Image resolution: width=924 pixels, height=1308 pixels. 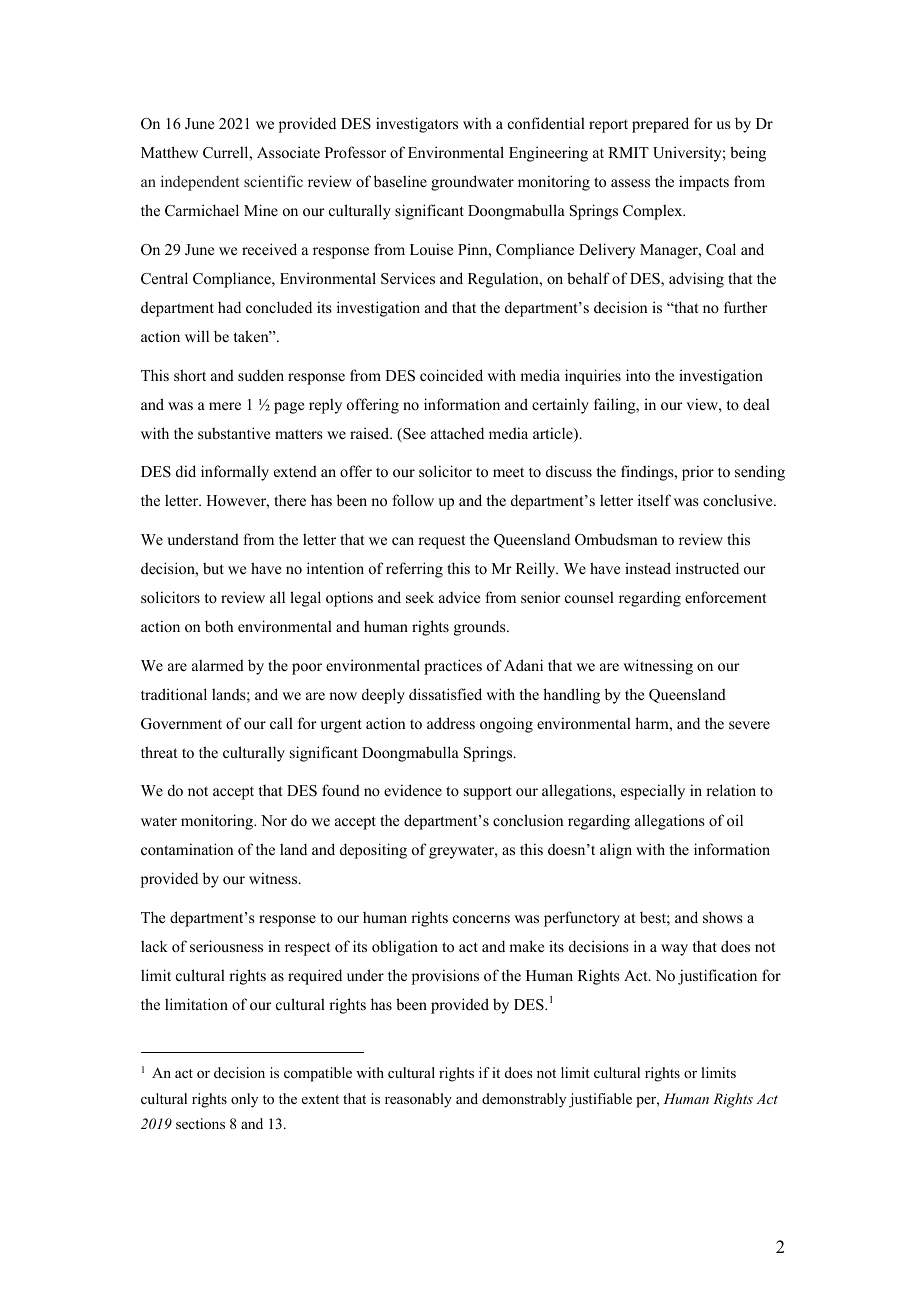 What do you see at coordinates (488, 793) in the screenshot?
I see `support` at bounding box center [488, 793].
